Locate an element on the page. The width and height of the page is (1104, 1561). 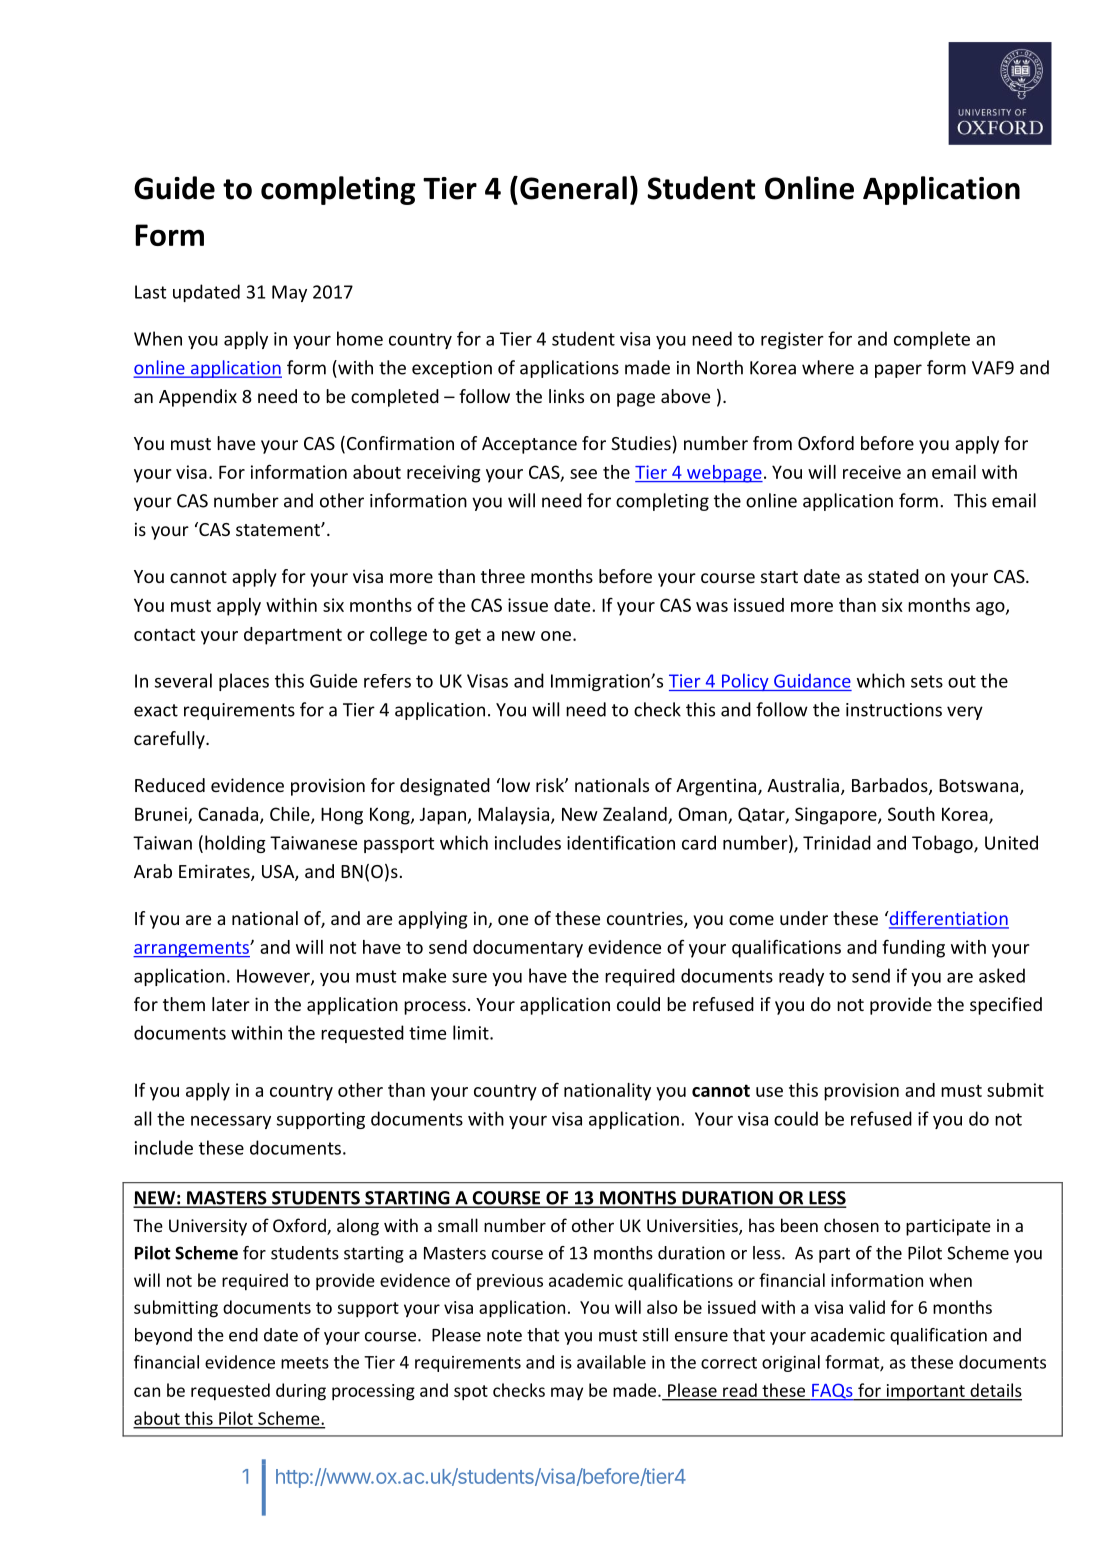
register is located at coordinates (792, 340).
